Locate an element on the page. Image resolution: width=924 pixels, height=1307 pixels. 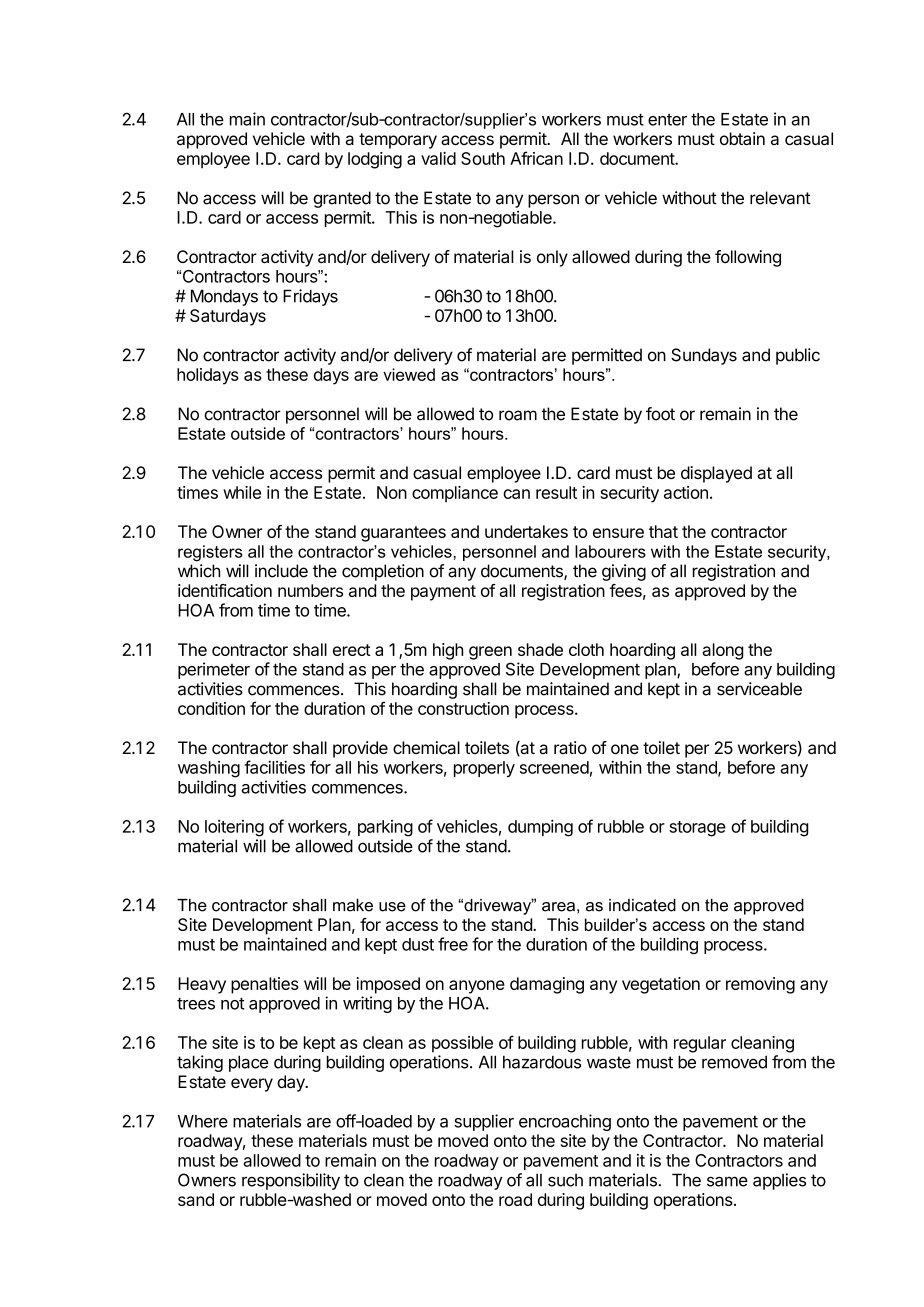
obtain is located at coordinates (742, 138).
